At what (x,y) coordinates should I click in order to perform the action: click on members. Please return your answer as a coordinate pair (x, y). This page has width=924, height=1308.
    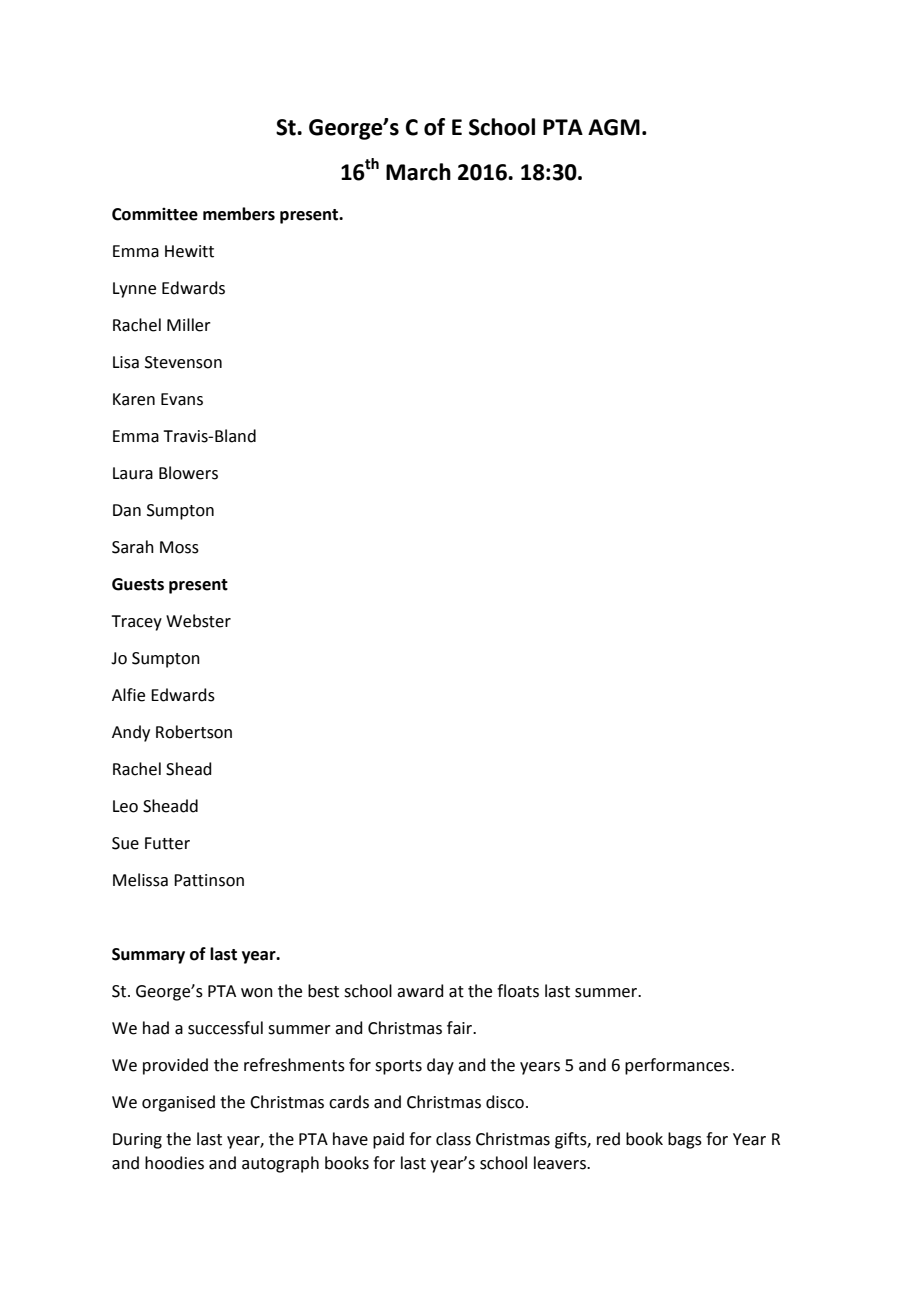
    Looking at the image, I should click on (239, 214).
